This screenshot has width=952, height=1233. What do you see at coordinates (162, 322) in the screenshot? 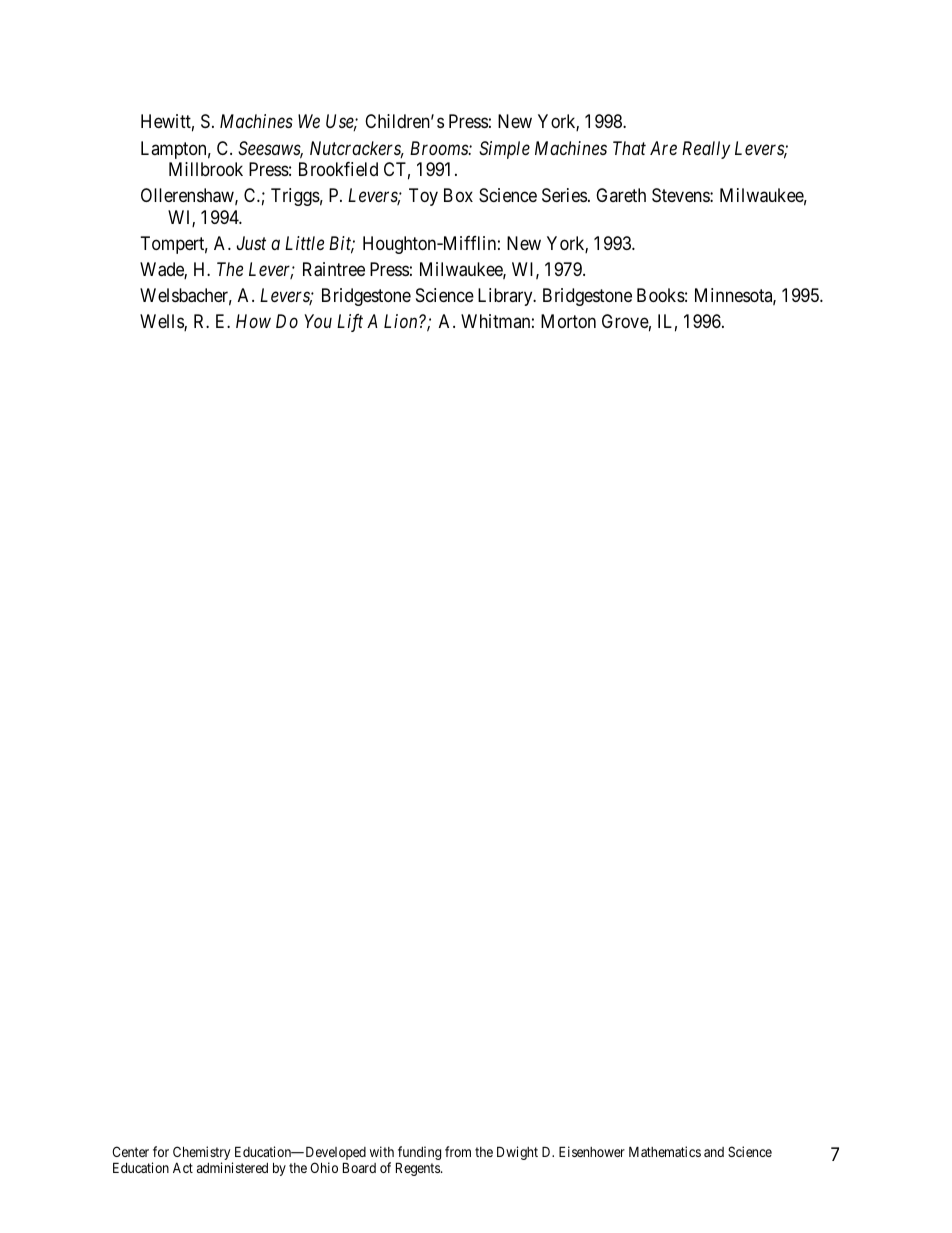
I see `Wells` at bounding box center [162, 322].
